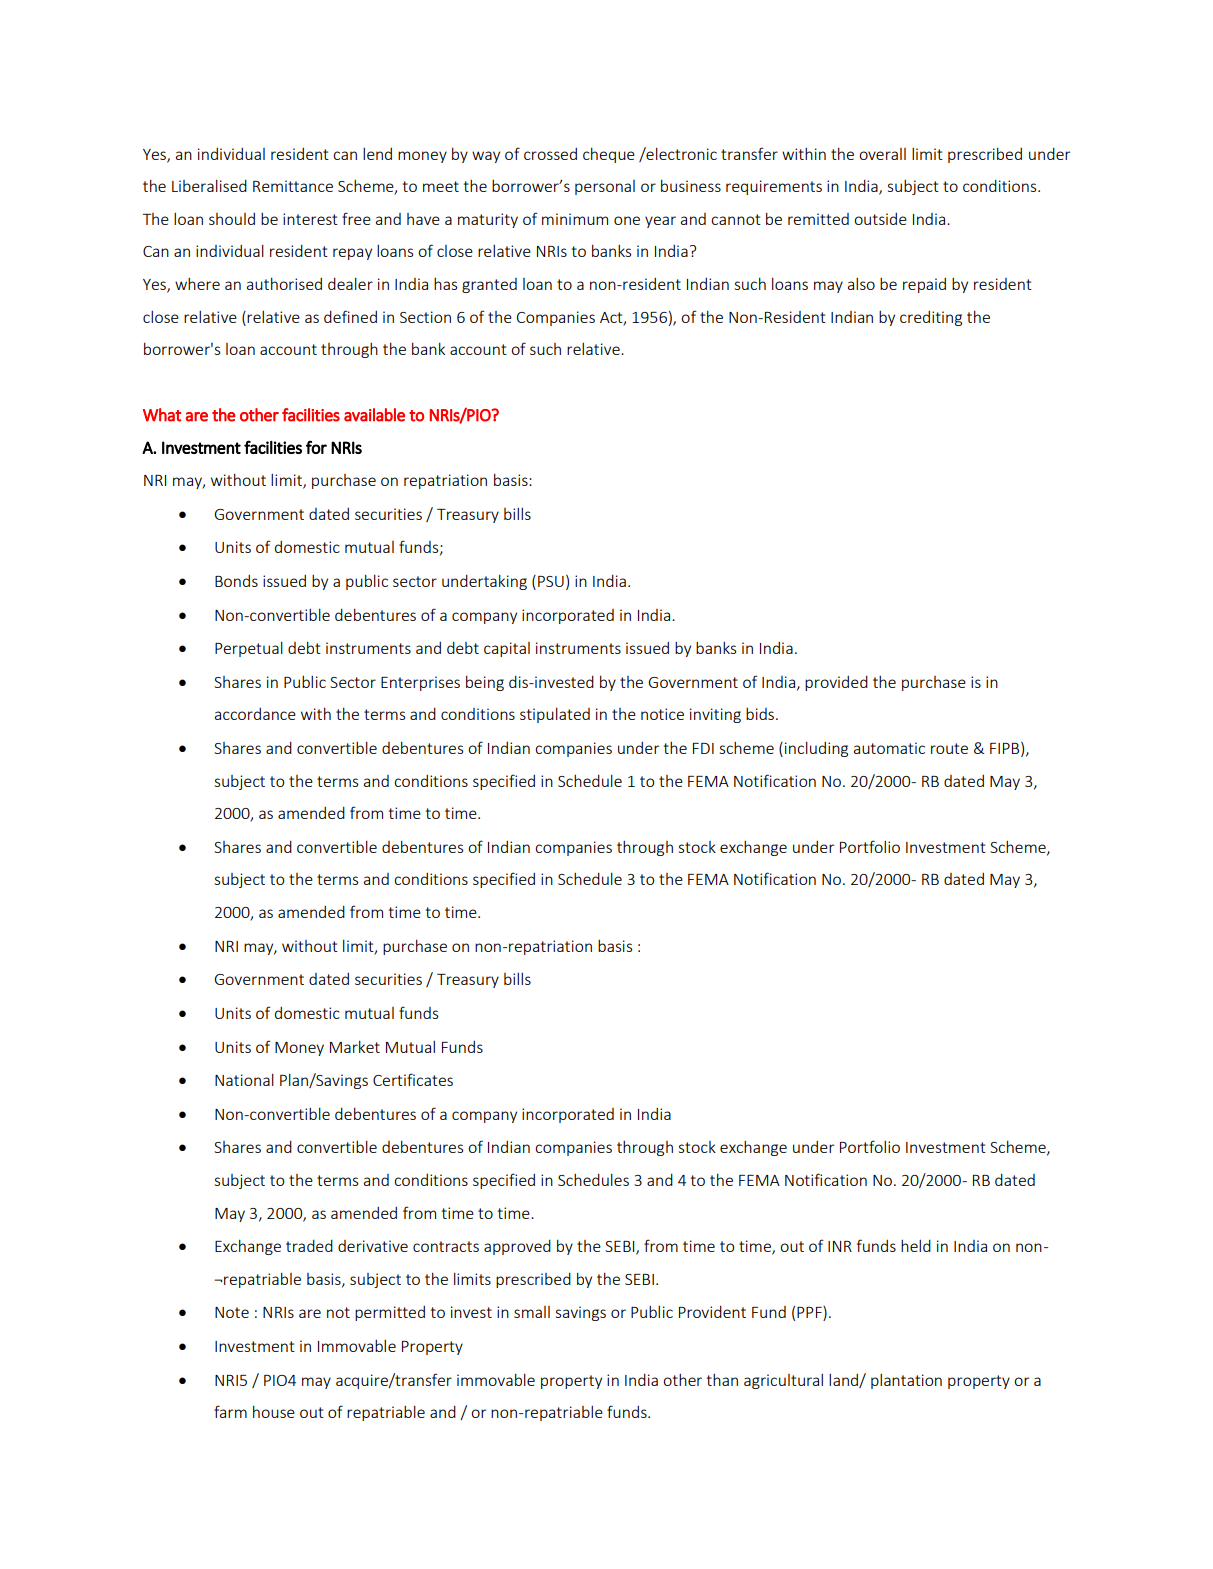  Describe the element at coordinates (274, 1412) in the document. I see `house` at that location.
